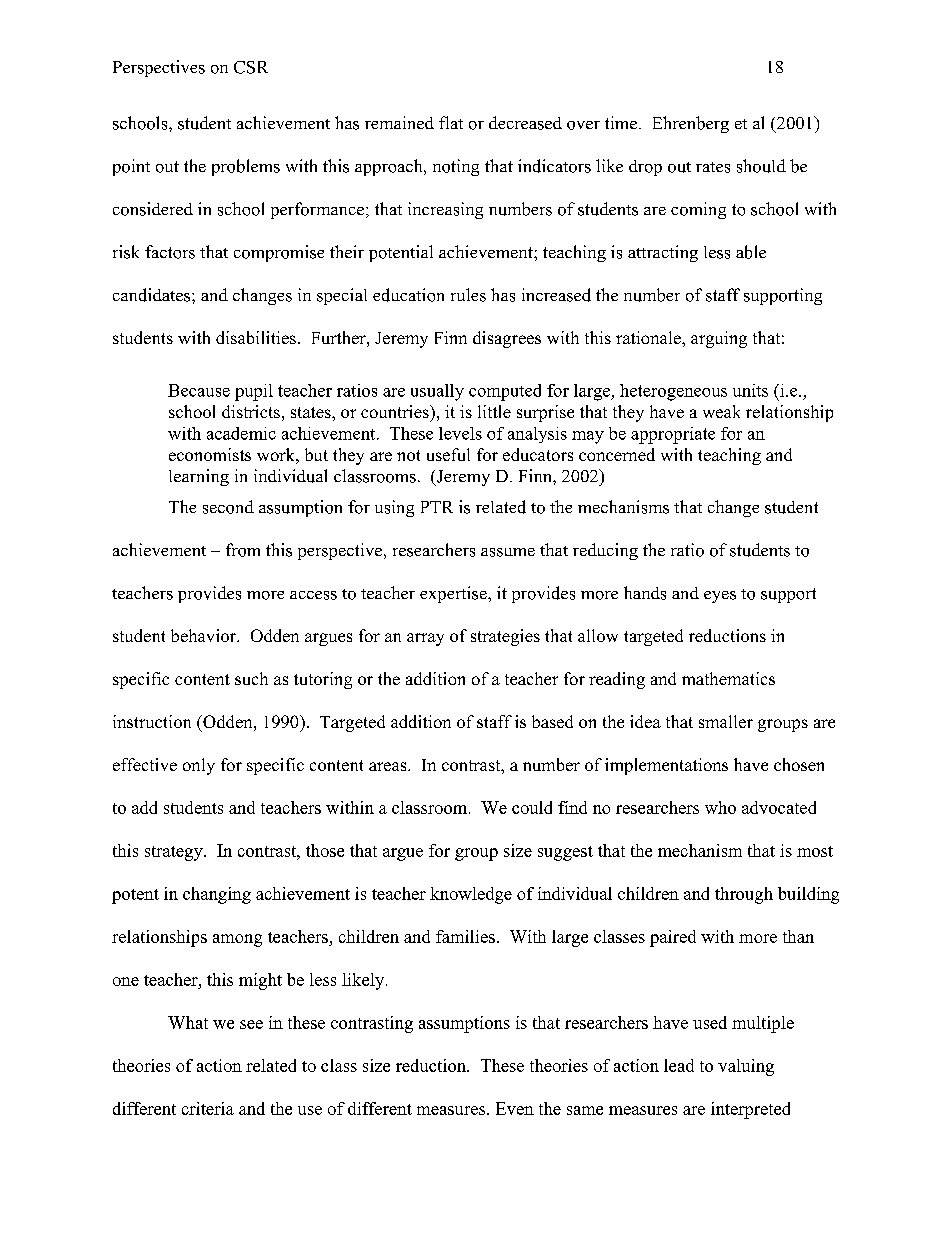  I want to click on criteria, so click(208, 1108).
